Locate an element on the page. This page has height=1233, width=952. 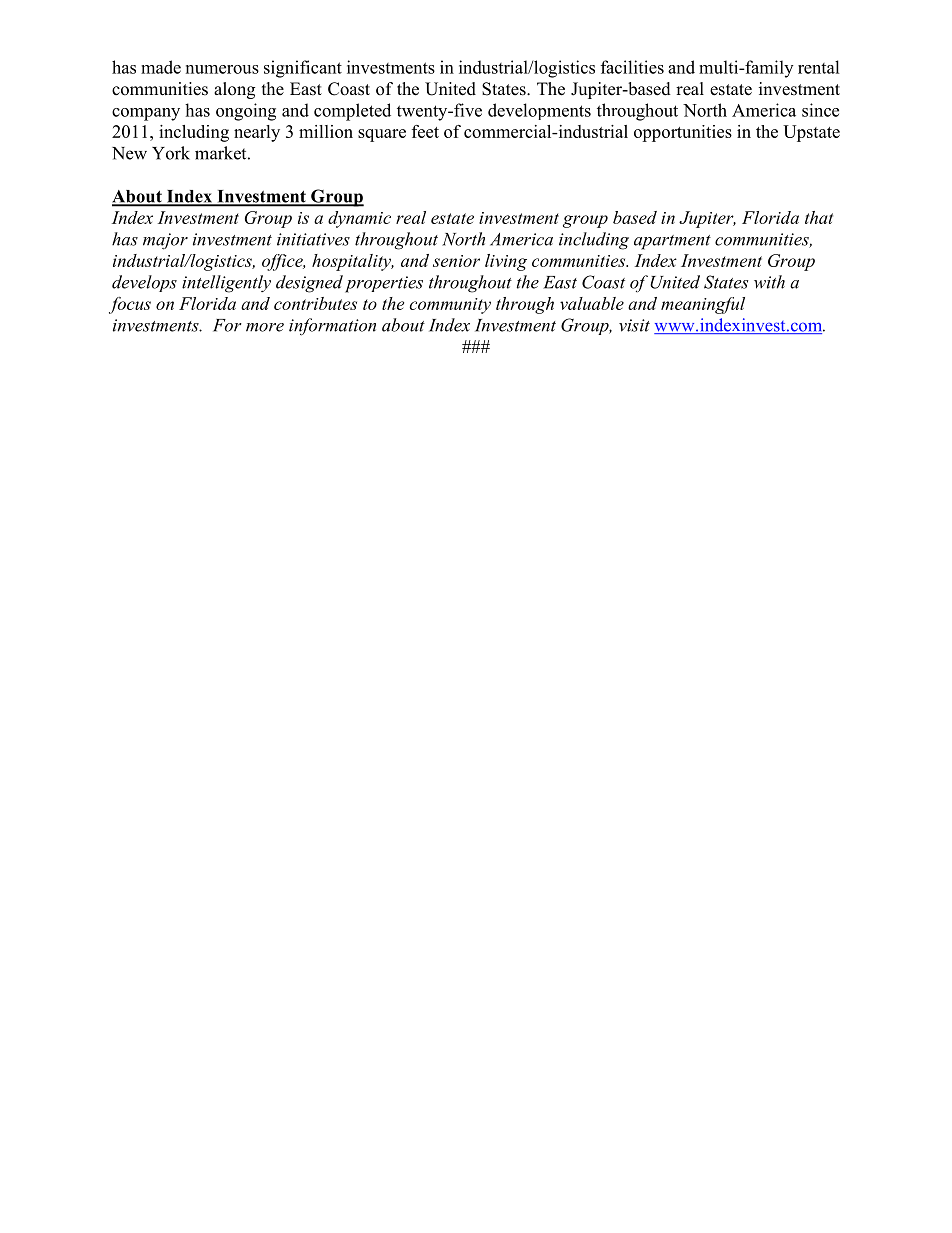
apartment is located at coordinates (672, 242).
